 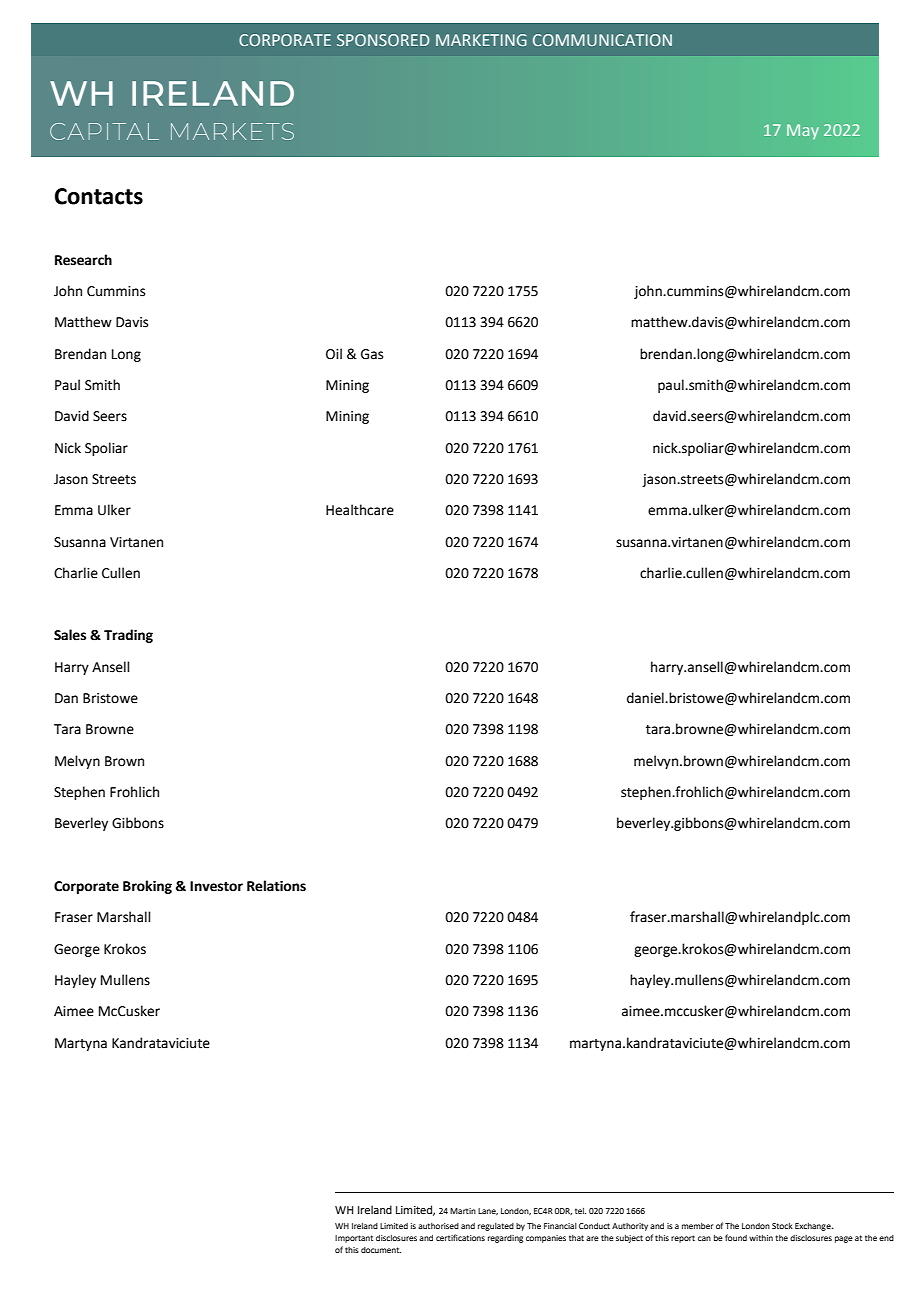 I want to click on Contacts, so click(x=99, y=196).
